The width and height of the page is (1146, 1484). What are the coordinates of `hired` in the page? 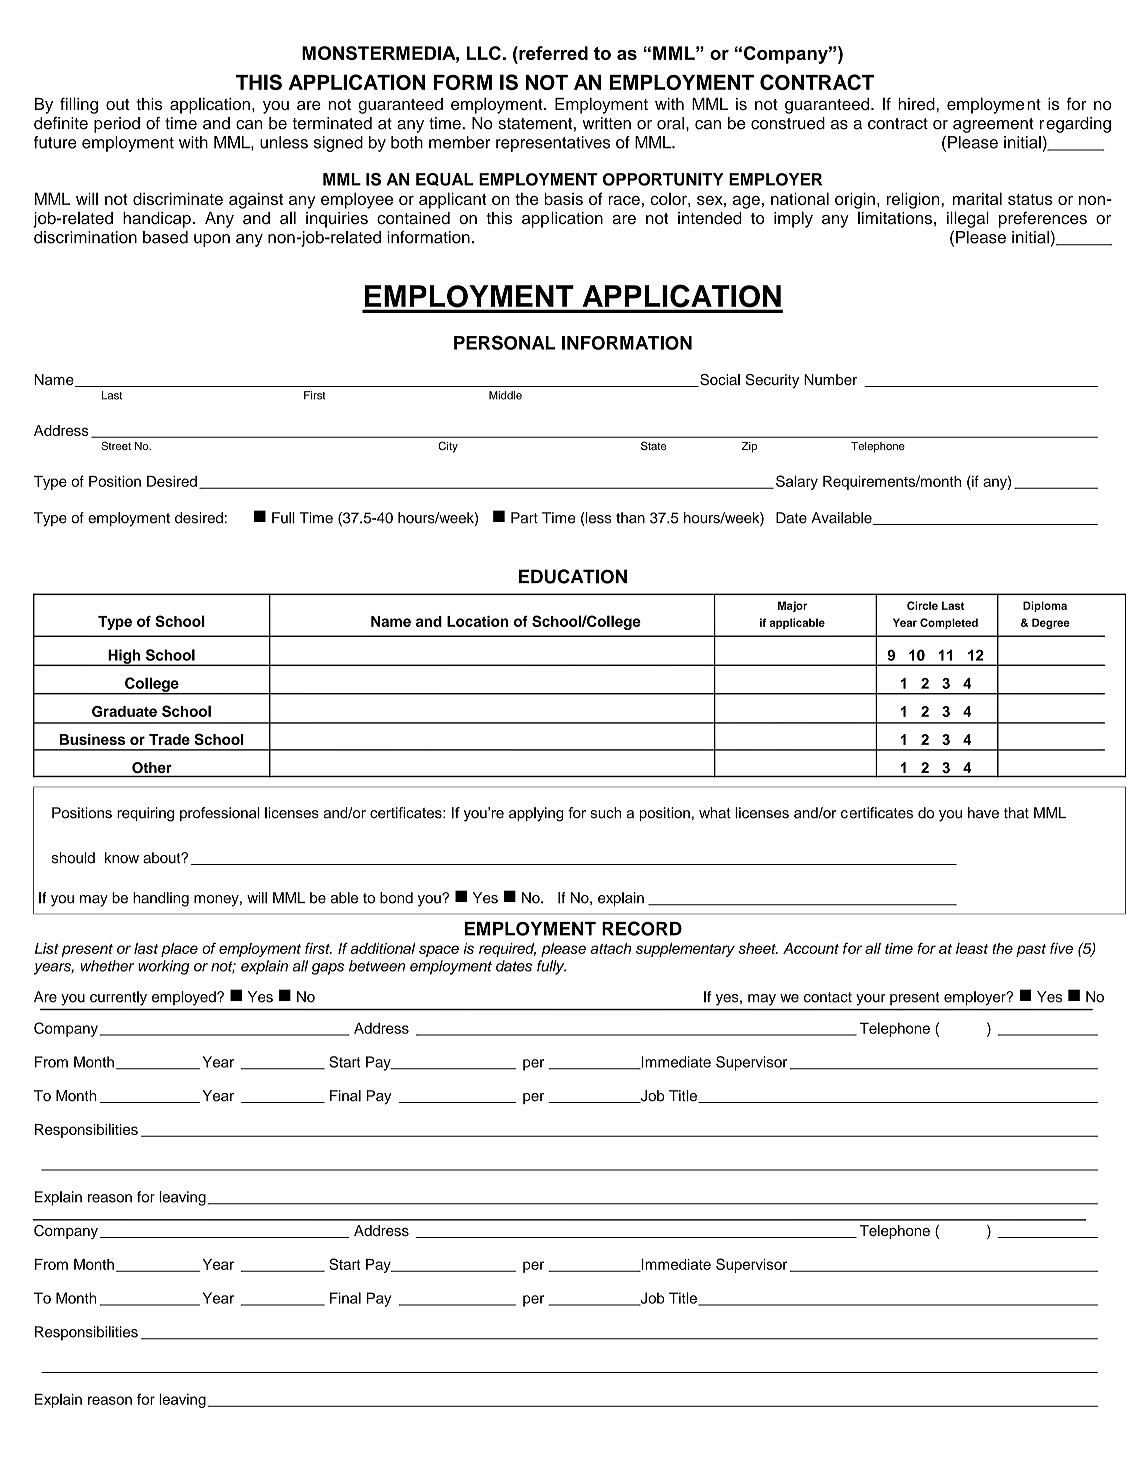 It's located at (916, 104).
